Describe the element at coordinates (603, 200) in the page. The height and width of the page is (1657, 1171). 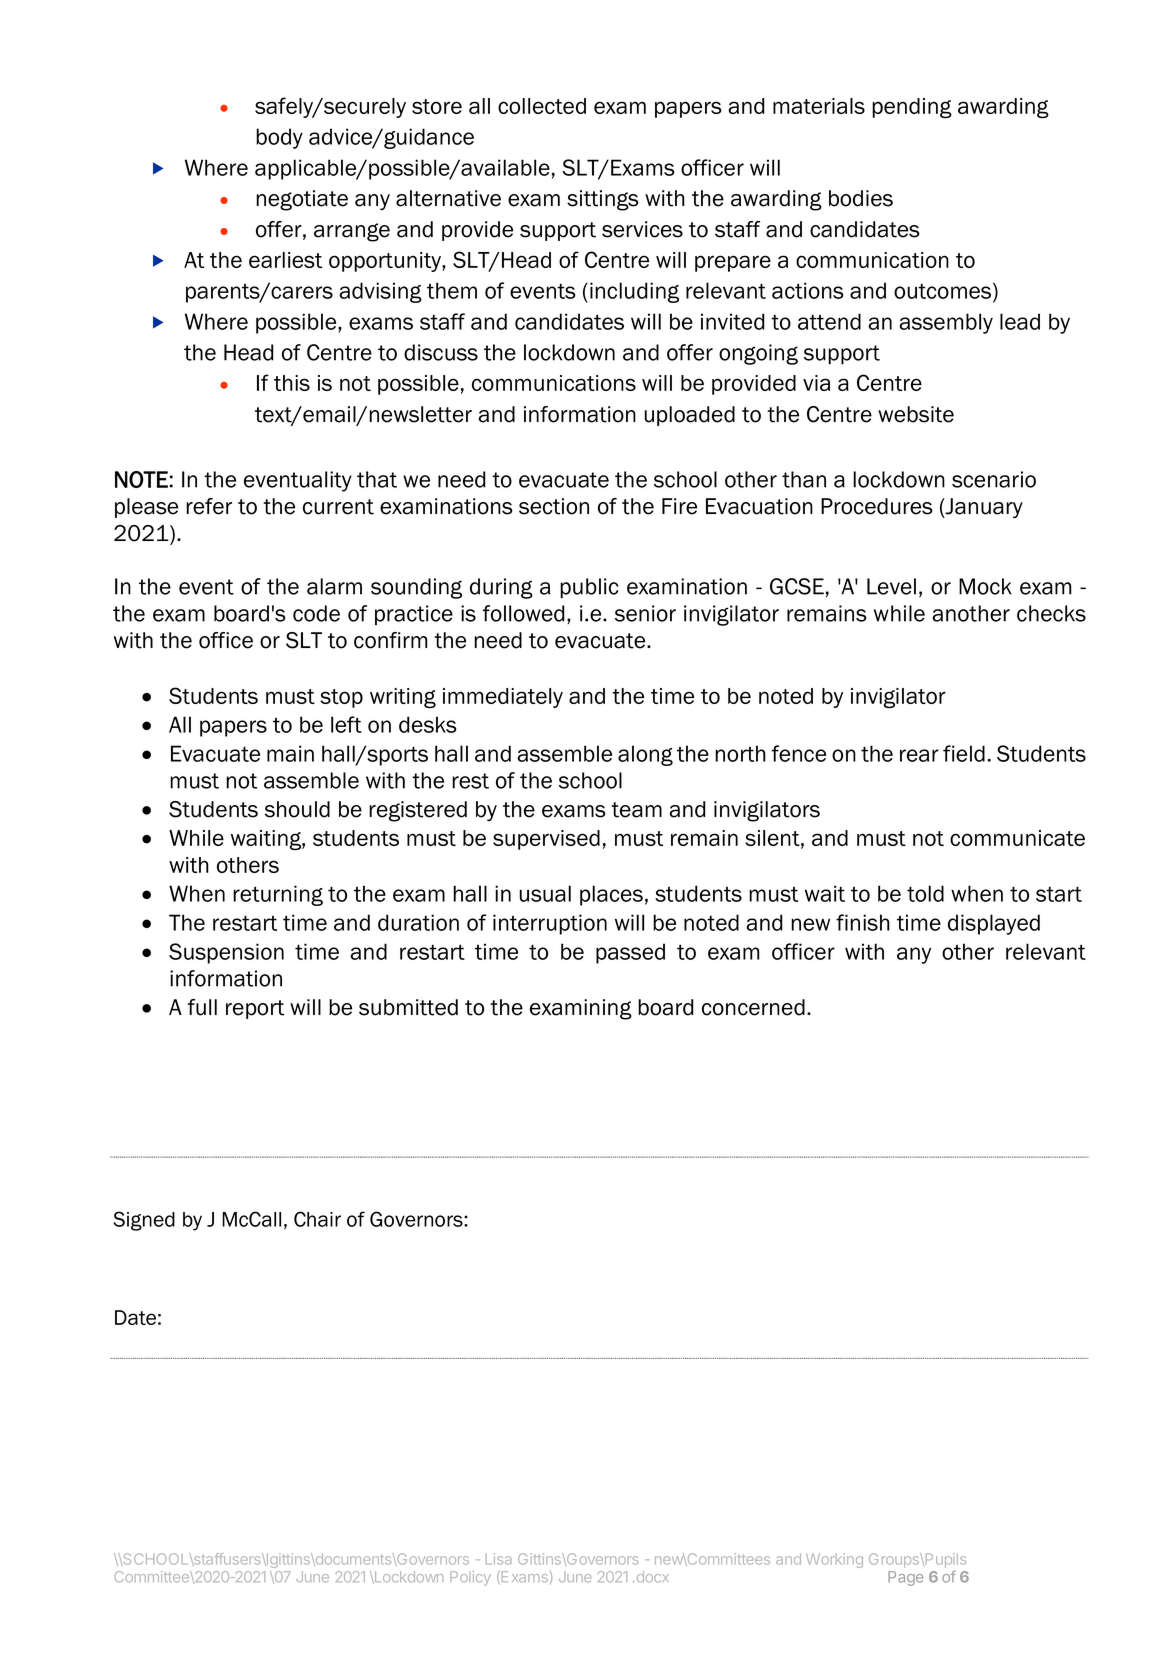
I see `sittings` at that location.
